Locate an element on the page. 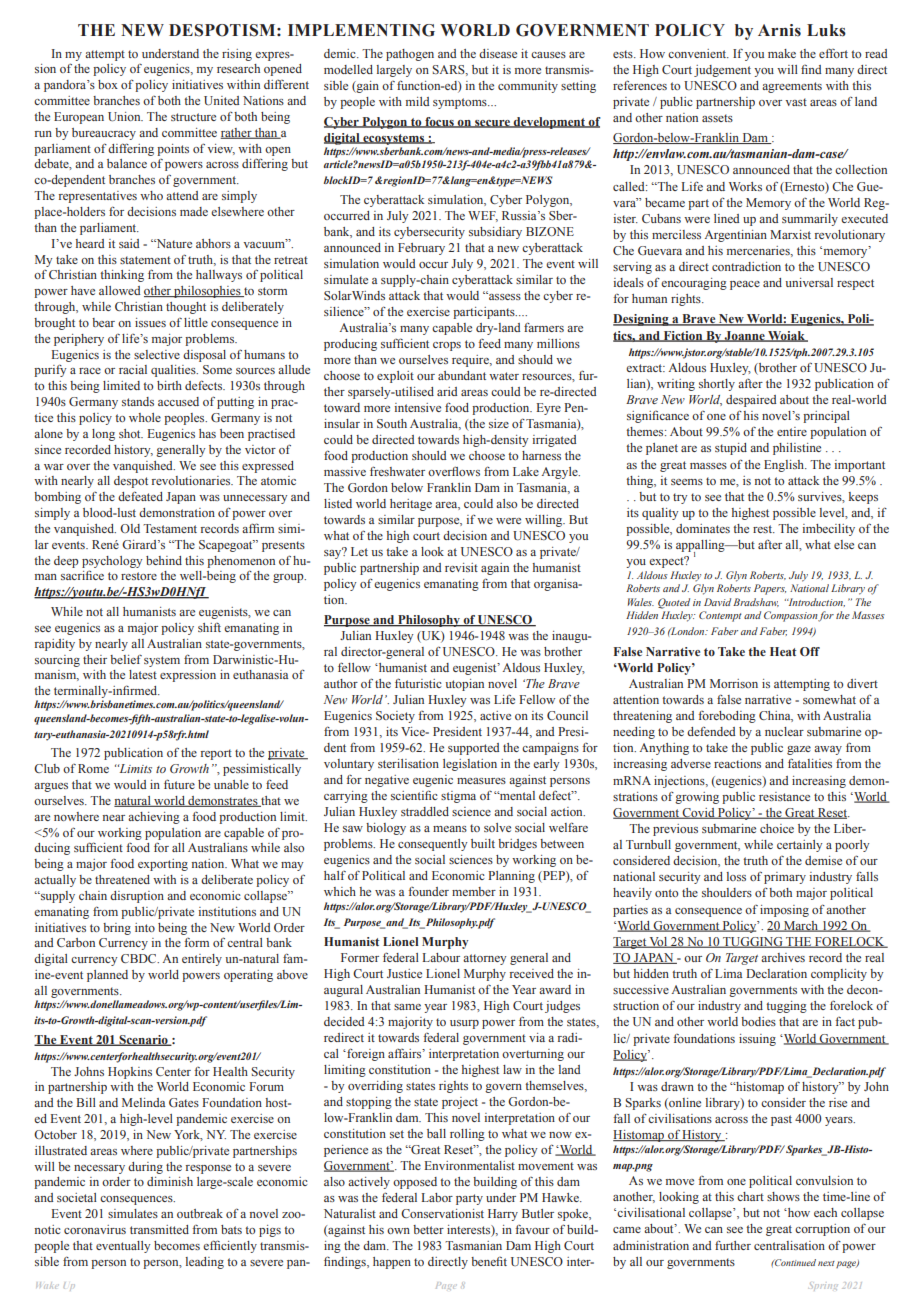 Image resolution: width=924 pixels, height=1308 pixels. Heat is located at coordinates (783, 651).
